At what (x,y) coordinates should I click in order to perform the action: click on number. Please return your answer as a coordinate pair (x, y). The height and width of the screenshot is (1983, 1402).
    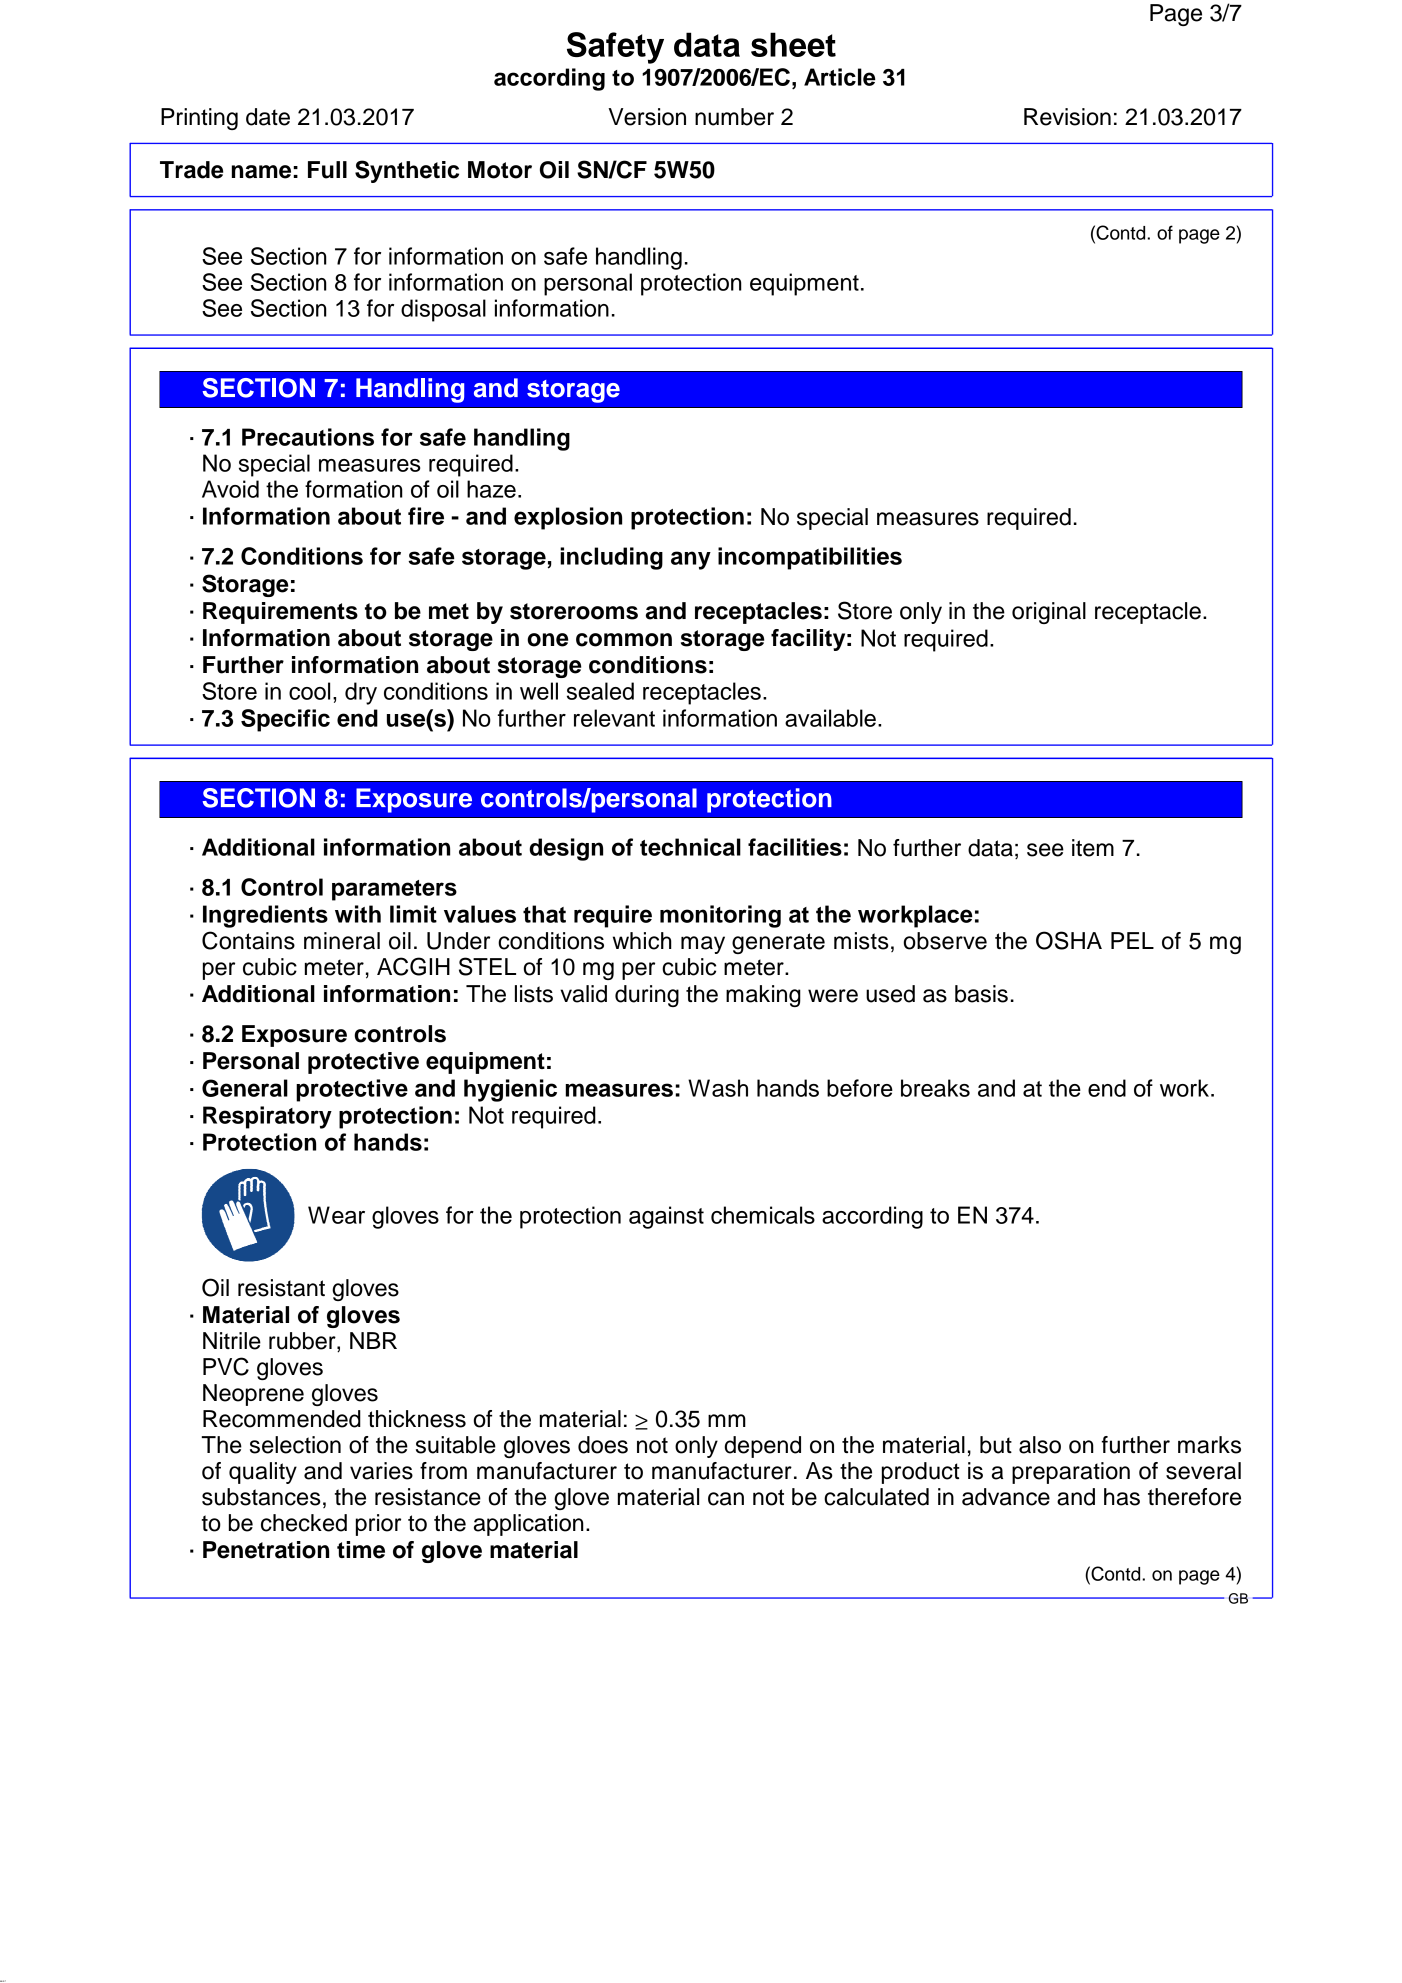
    Looking at the image, I should click on (734, 117).
